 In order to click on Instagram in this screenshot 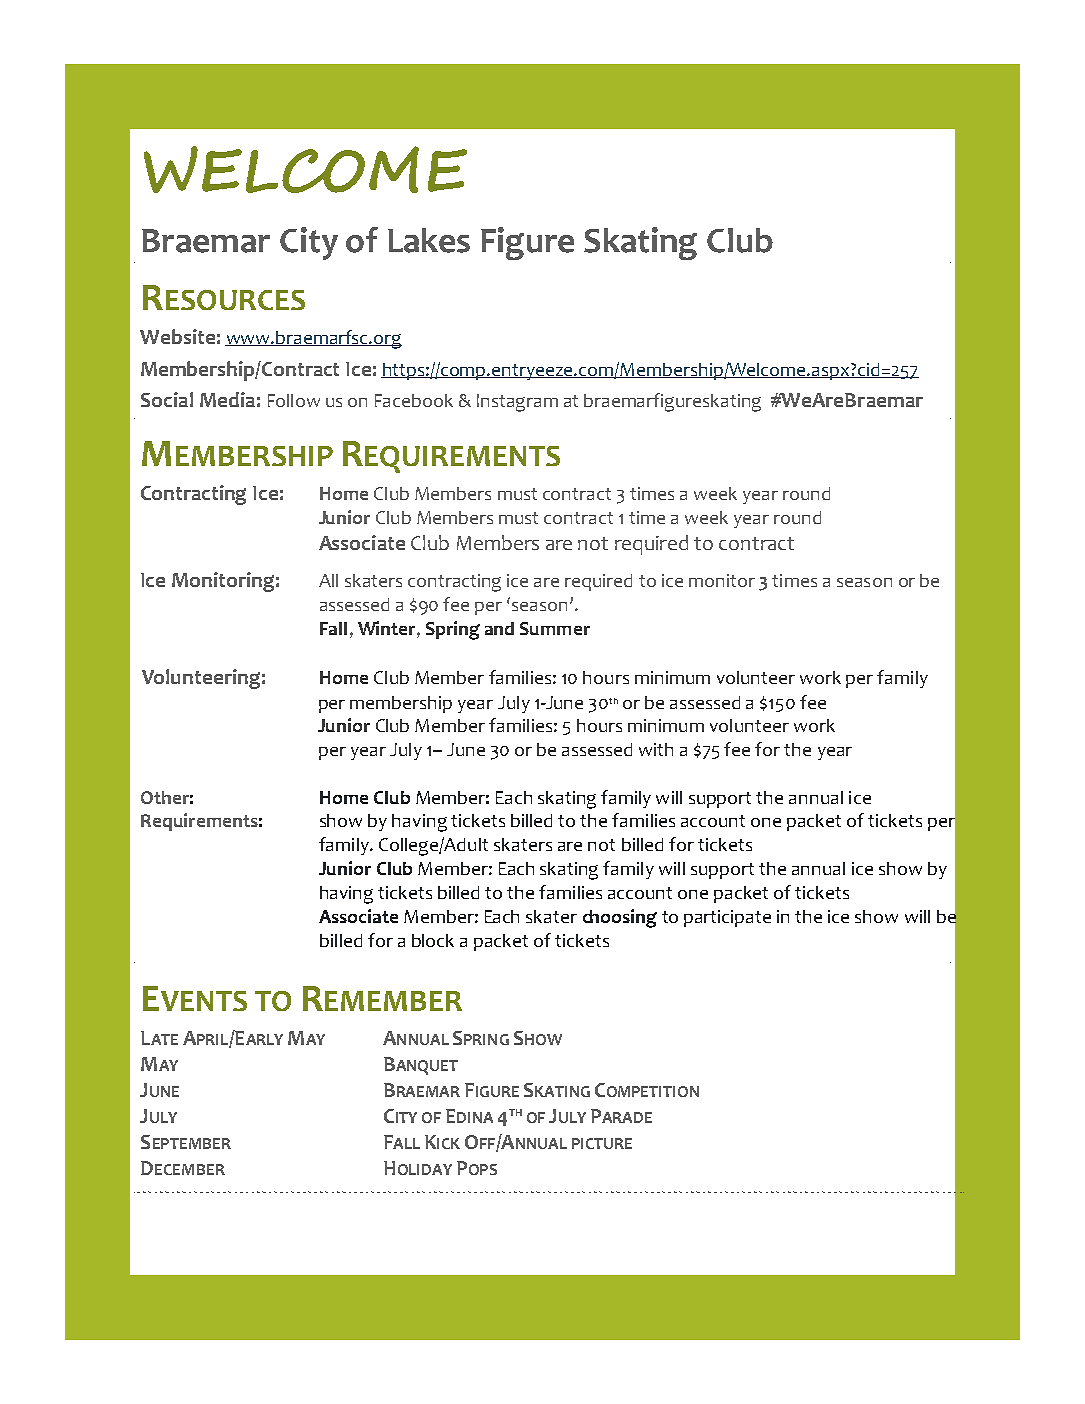, I will do `click(517, 403)`.
